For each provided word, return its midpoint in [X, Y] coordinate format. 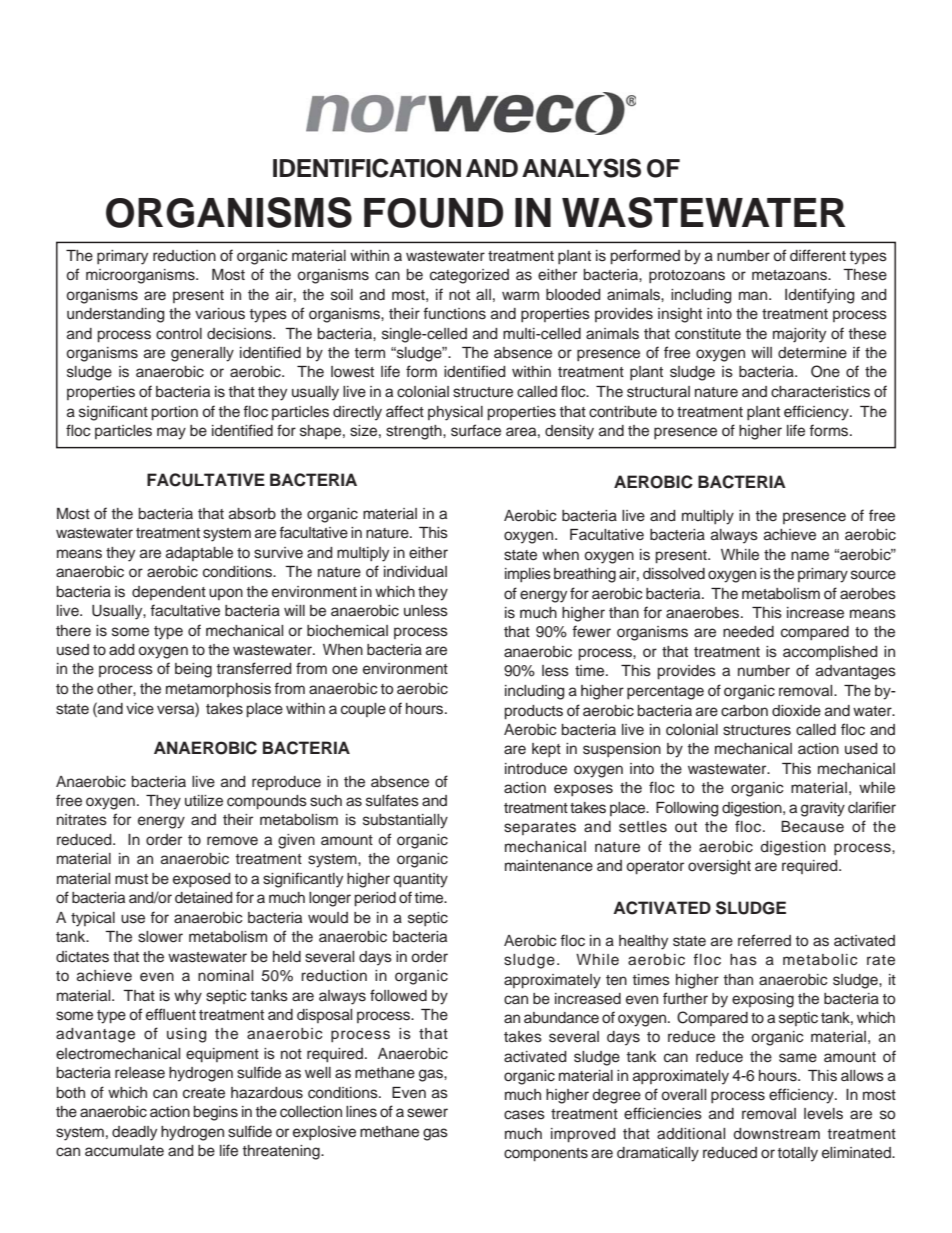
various [220, 314]
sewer [427, 1113]
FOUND [433, 213]
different [818, 255]
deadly [134, 1133]
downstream [777, 1134]
